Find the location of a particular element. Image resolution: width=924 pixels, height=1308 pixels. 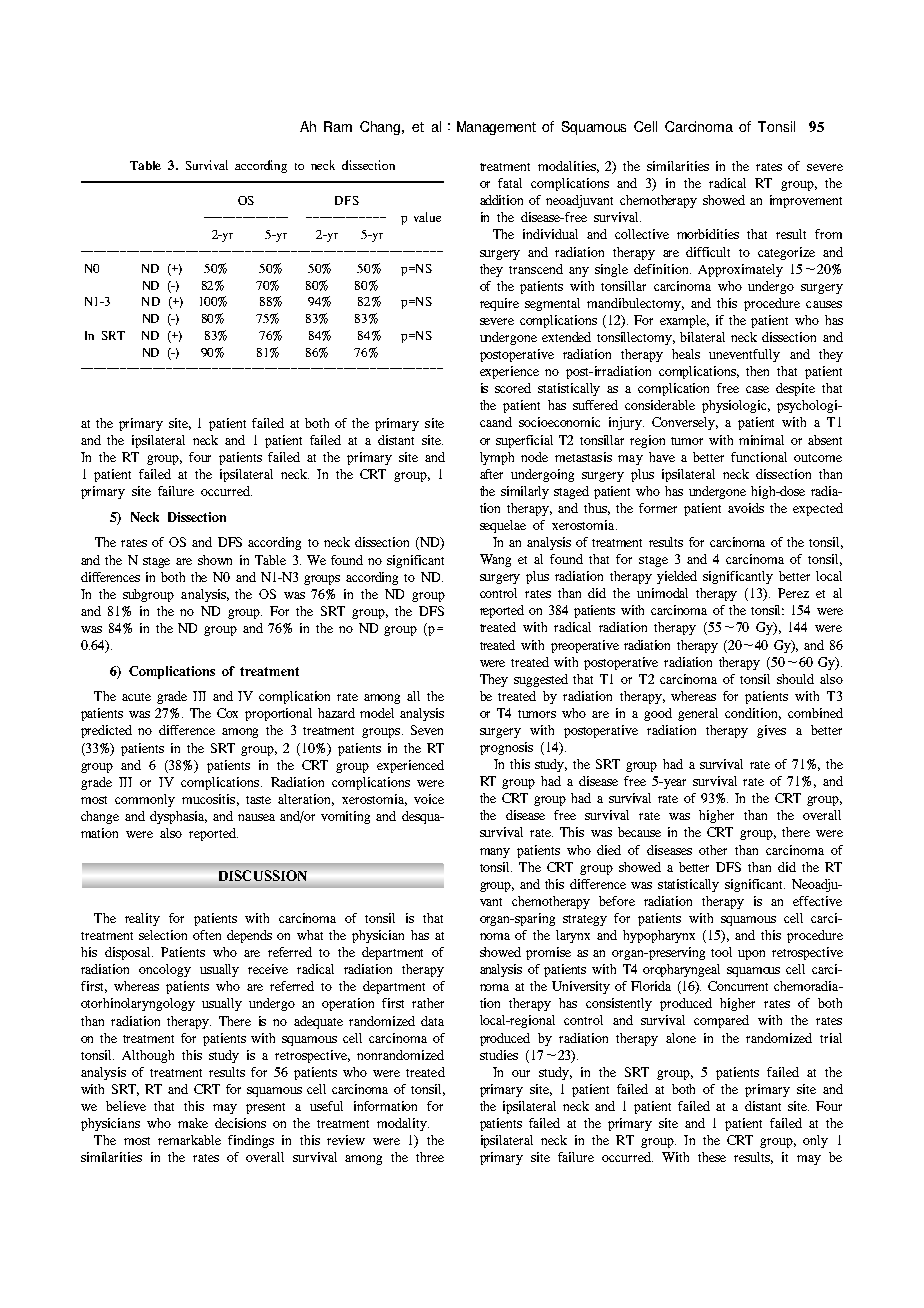

voice is located at coordinates (429, 799).
